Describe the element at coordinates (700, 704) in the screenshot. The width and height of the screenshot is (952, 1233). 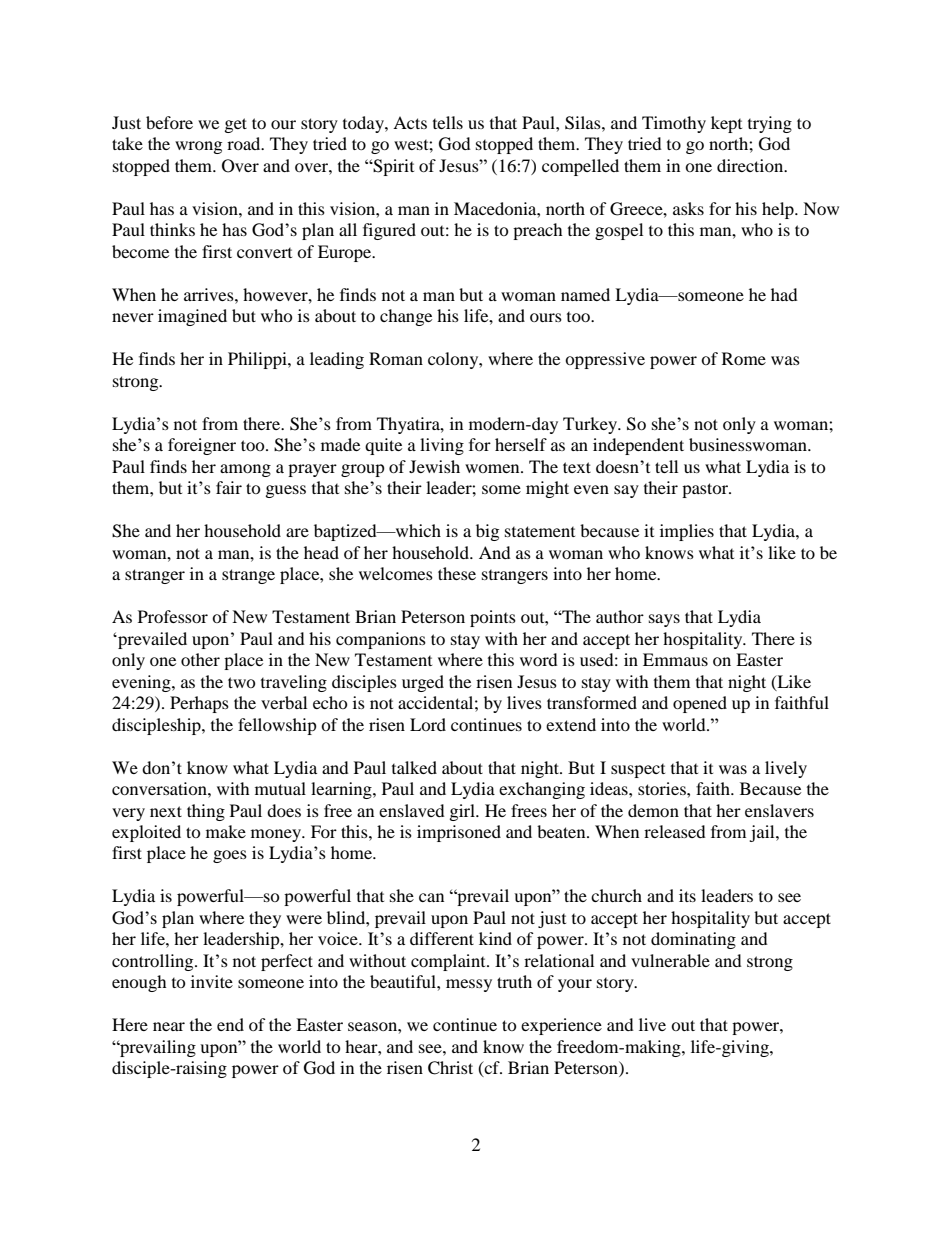
I see `opened` at that location.
